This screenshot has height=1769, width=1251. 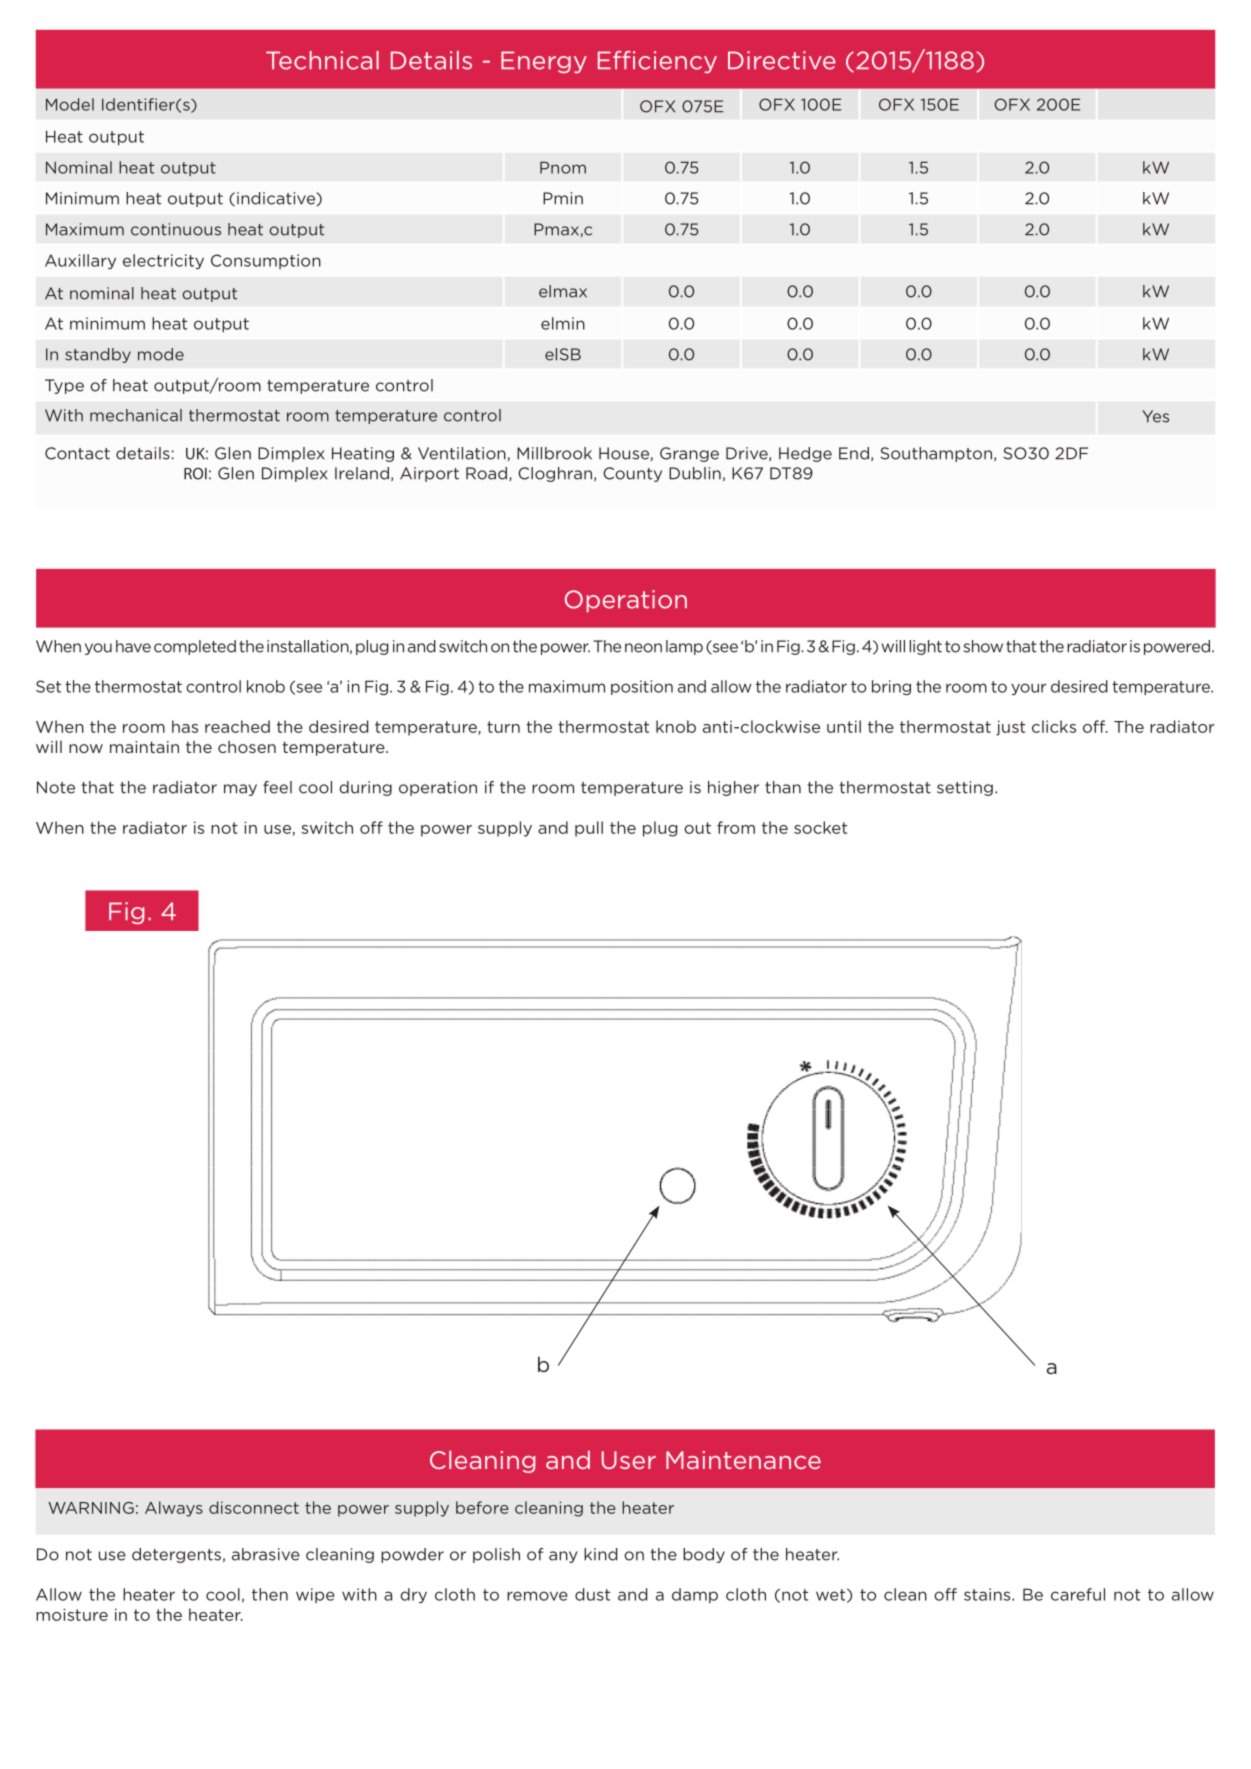 What do you see at coordinates (983, 646) in the screenshot?
I see `show` at bounding box center [983, 646].
